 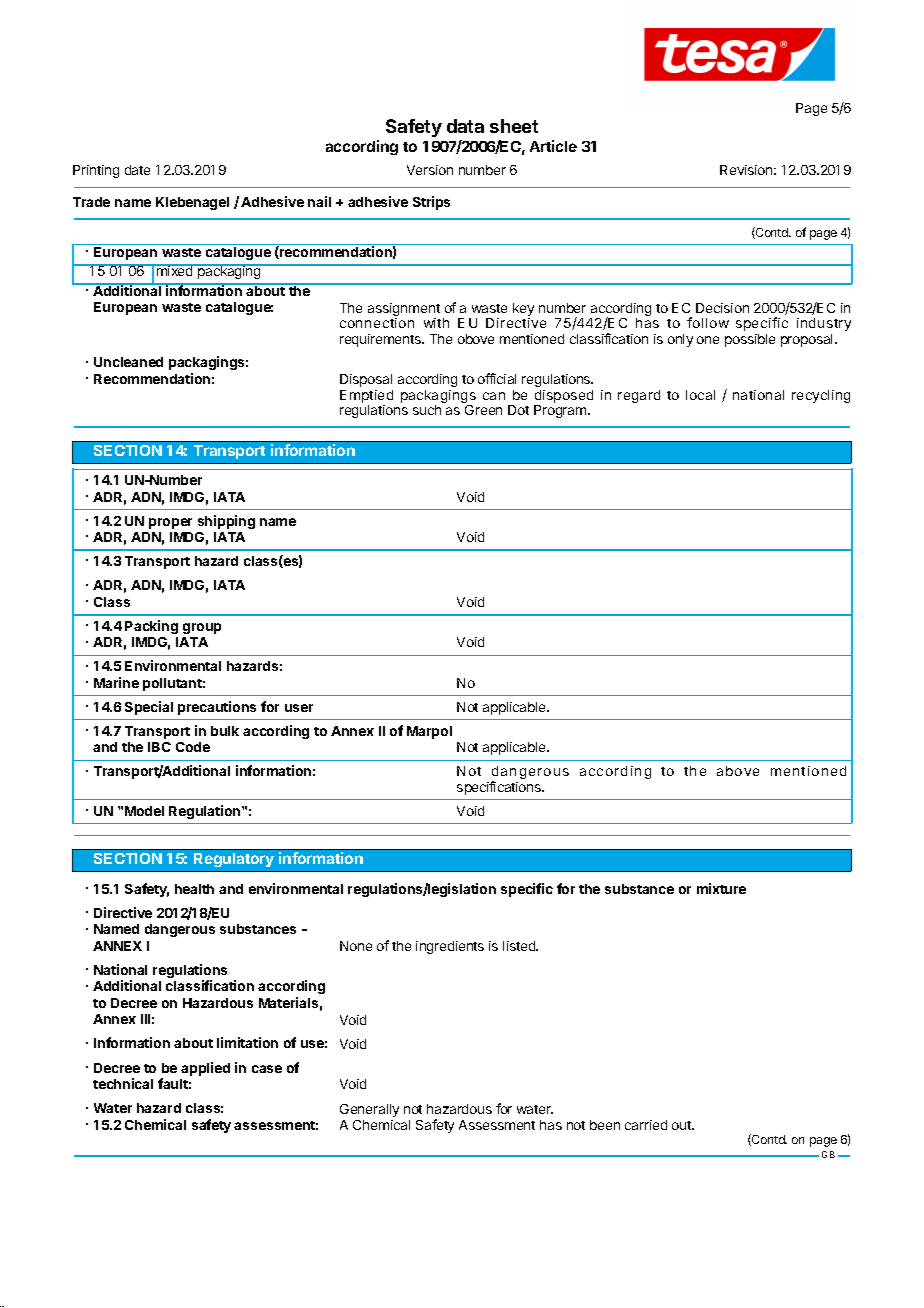 What do you see at coordinates (700, 395) in the screenshot?
I see `local` at bounding box center [700, 395].
